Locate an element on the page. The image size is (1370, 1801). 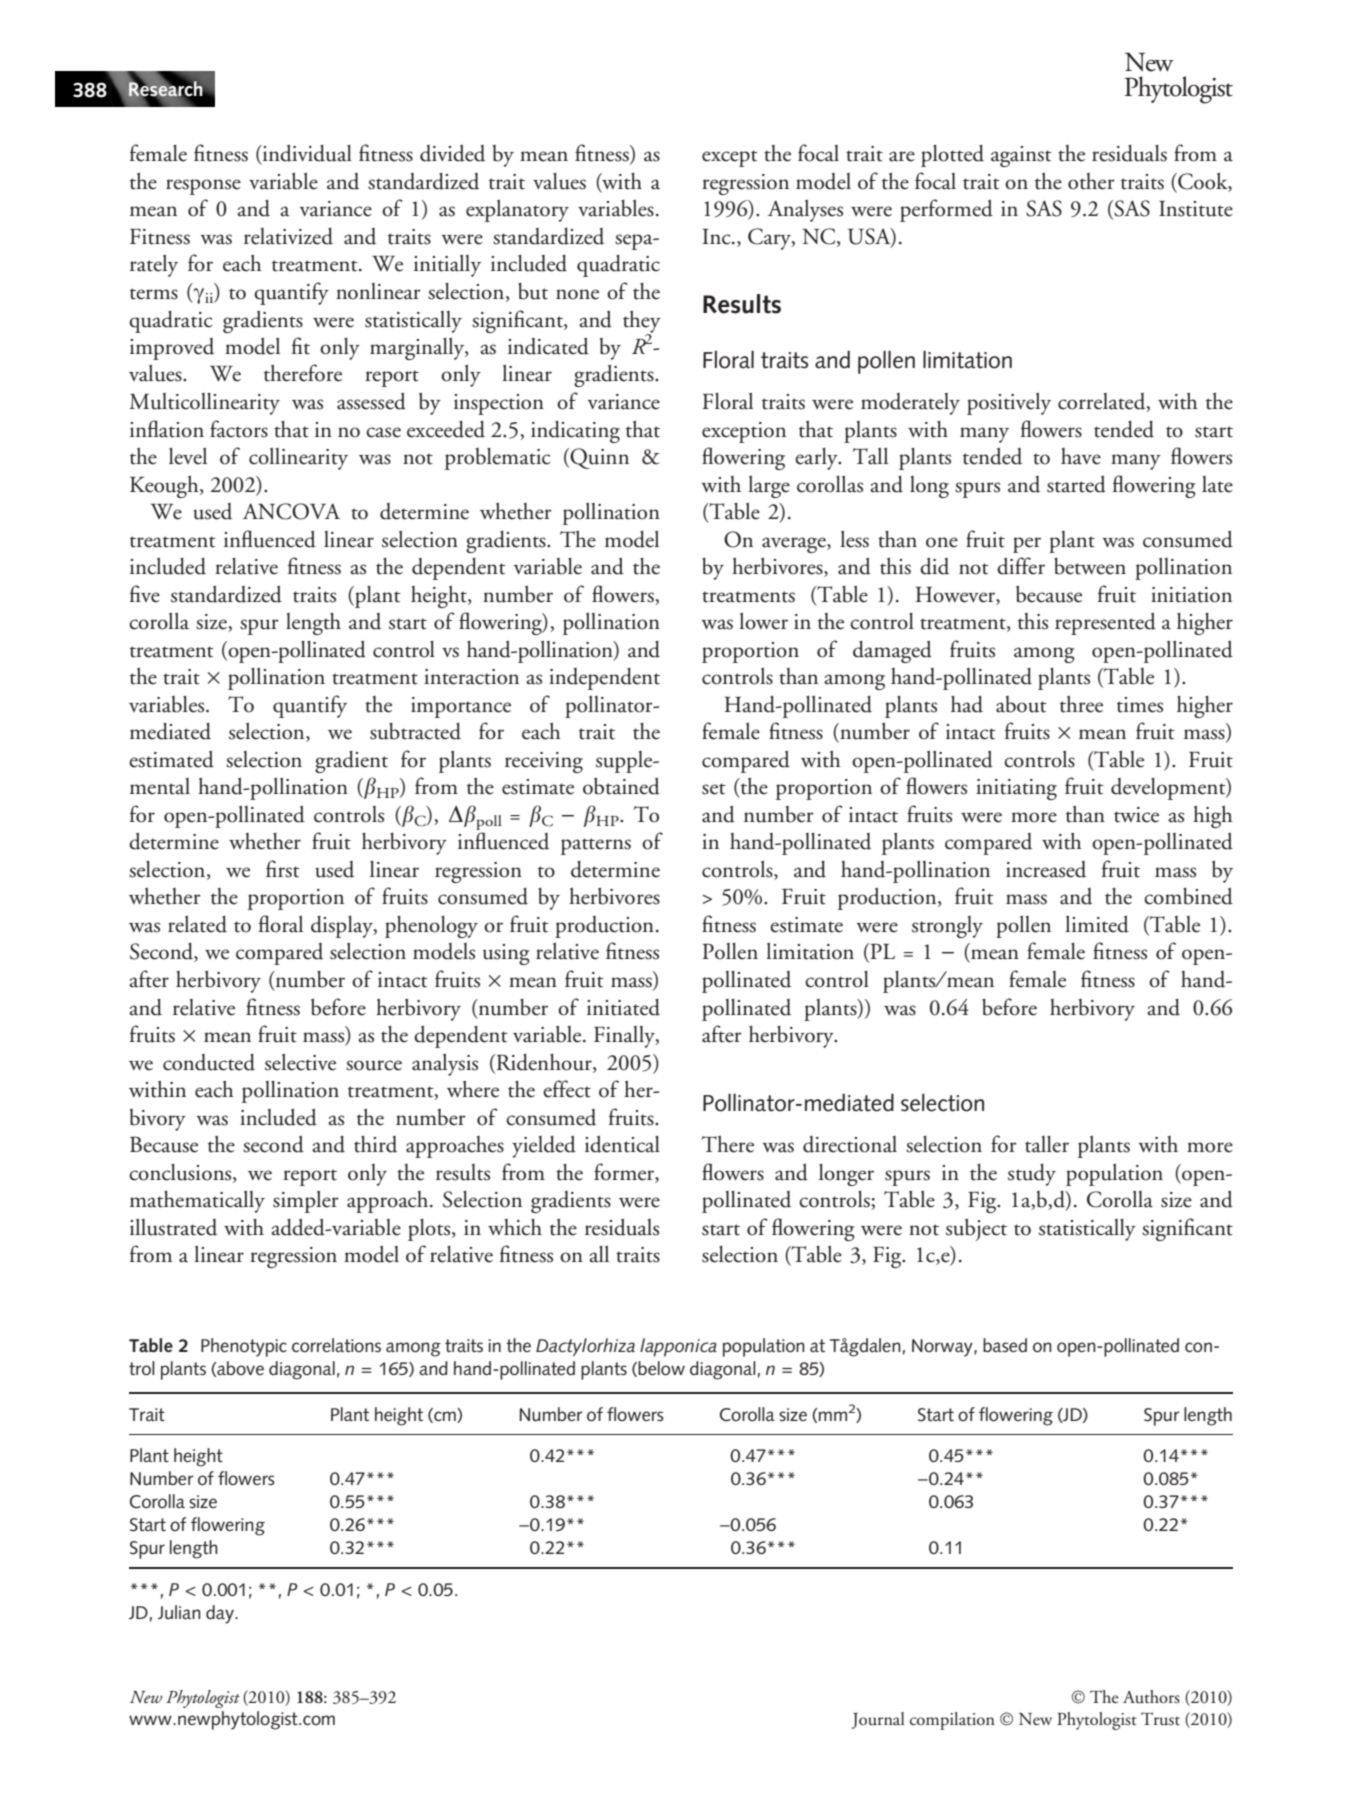
other is located at coordinates (1091, 181).
